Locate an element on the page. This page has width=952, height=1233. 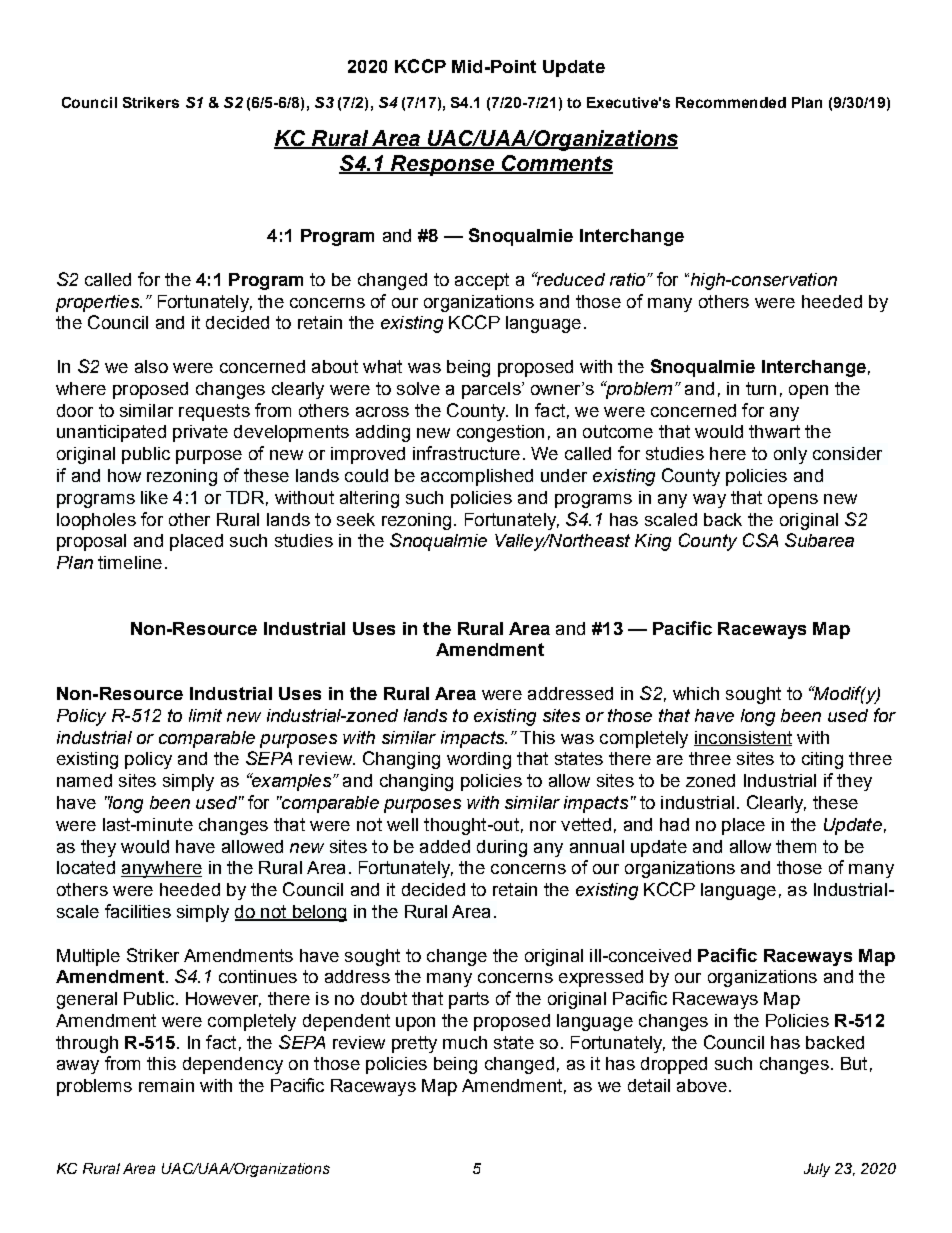
properties is located at coordinates (98, 303).
